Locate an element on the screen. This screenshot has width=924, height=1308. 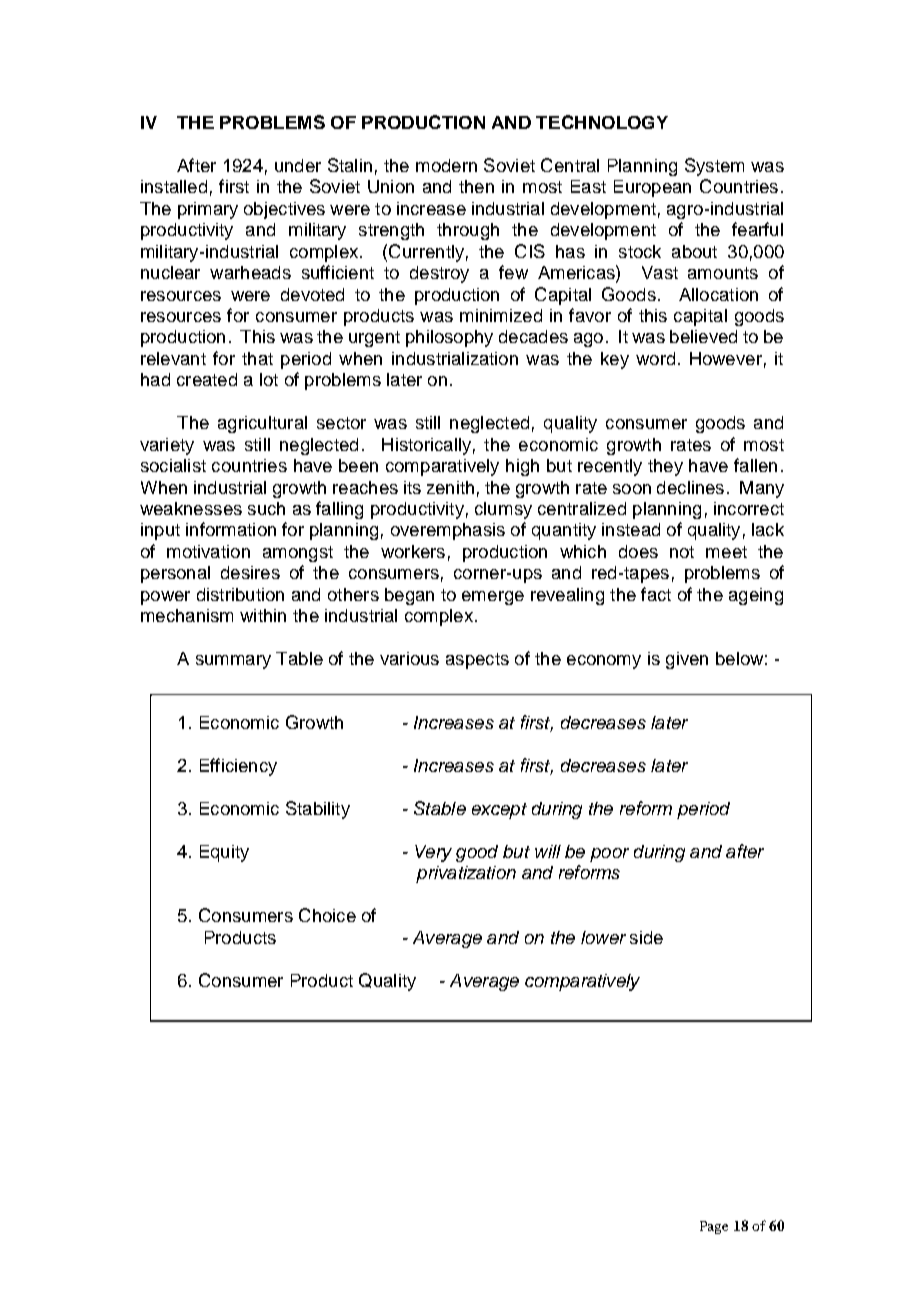
zenith is located at coordinates (450, 487).
